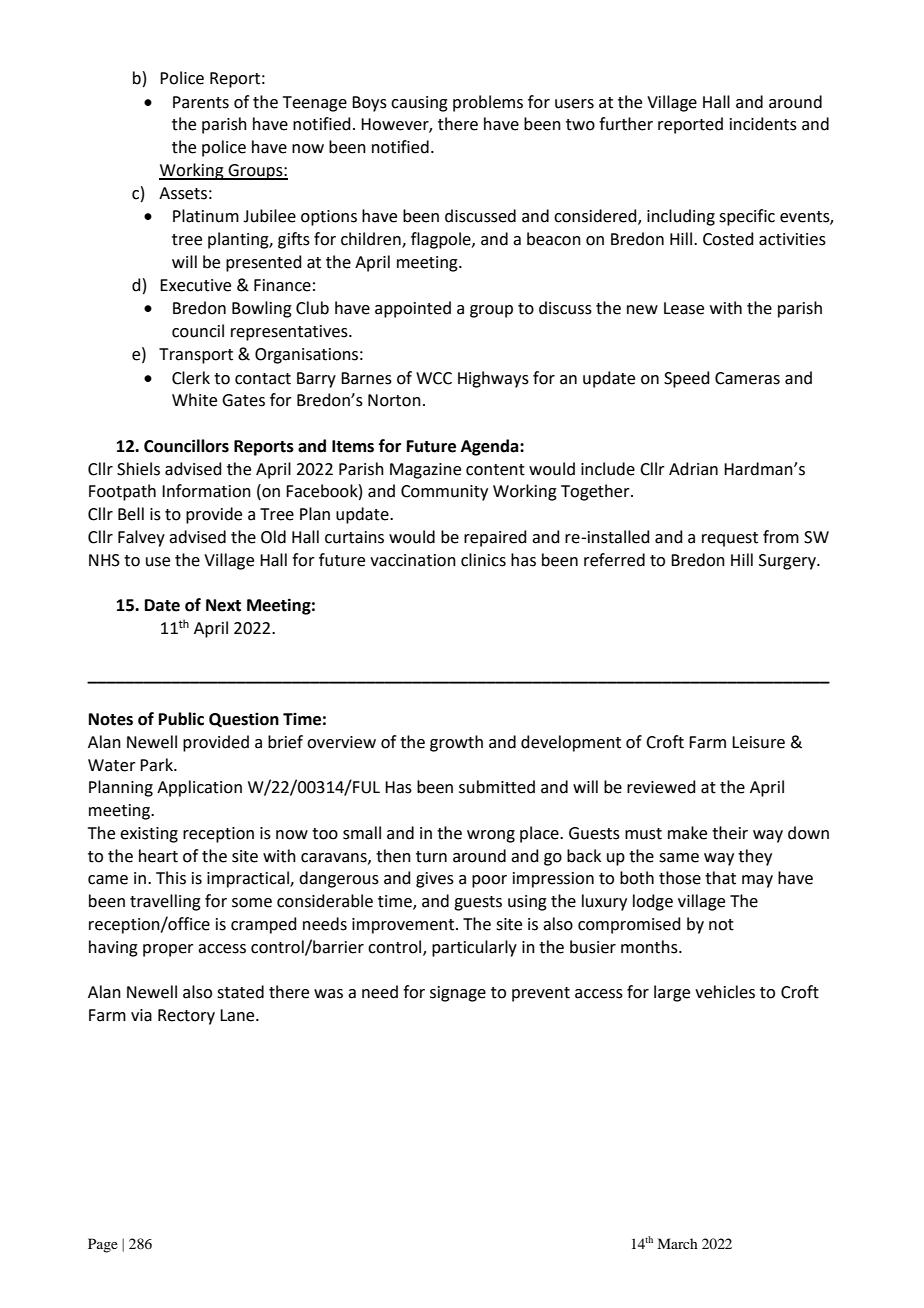  Describe the element at coordinates (677, 1243) in the document. I see `March` at that location.
